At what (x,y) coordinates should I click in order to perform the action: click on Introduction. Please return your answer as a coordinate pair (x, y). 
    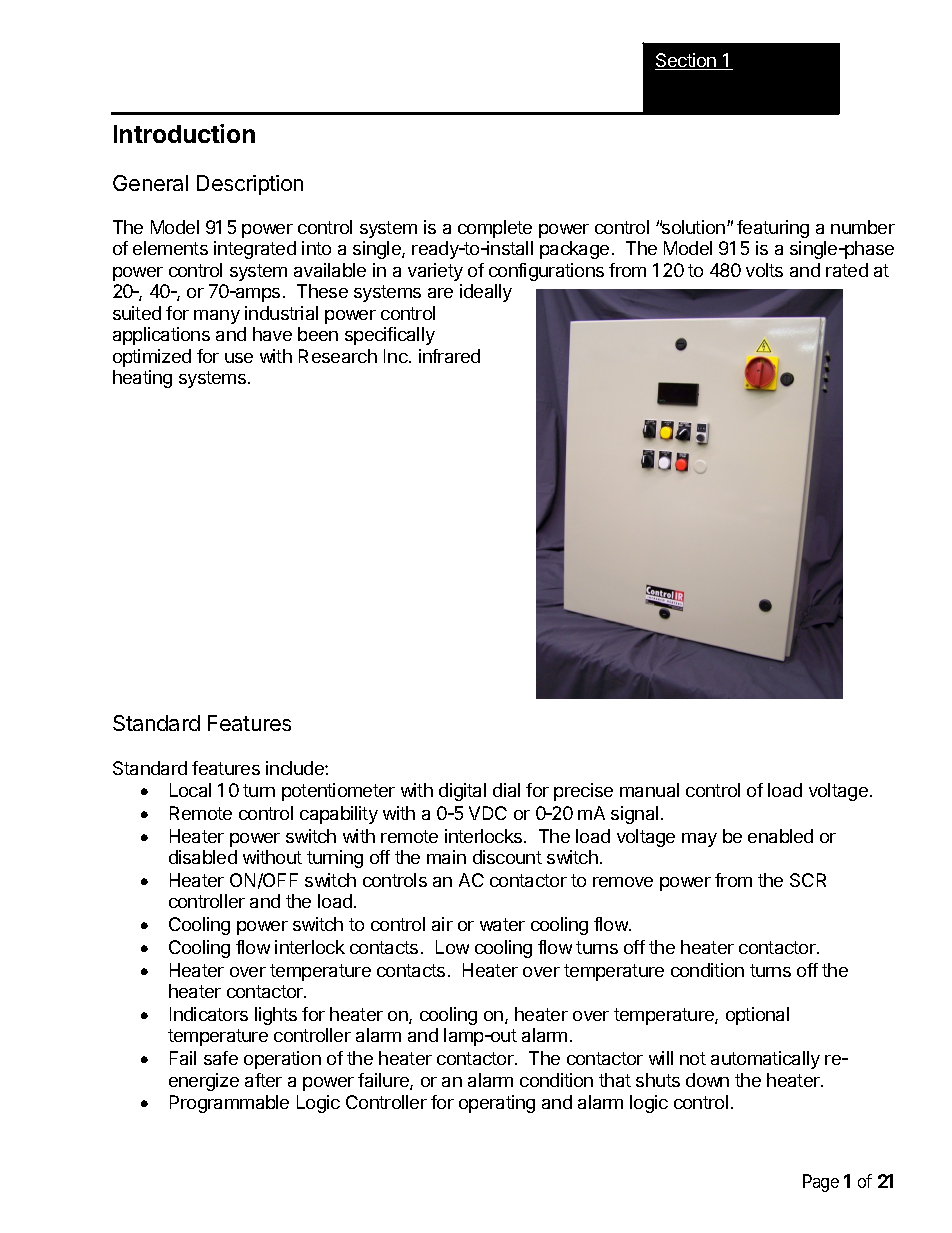
    Looking at the image, I should click on (184, 133).
